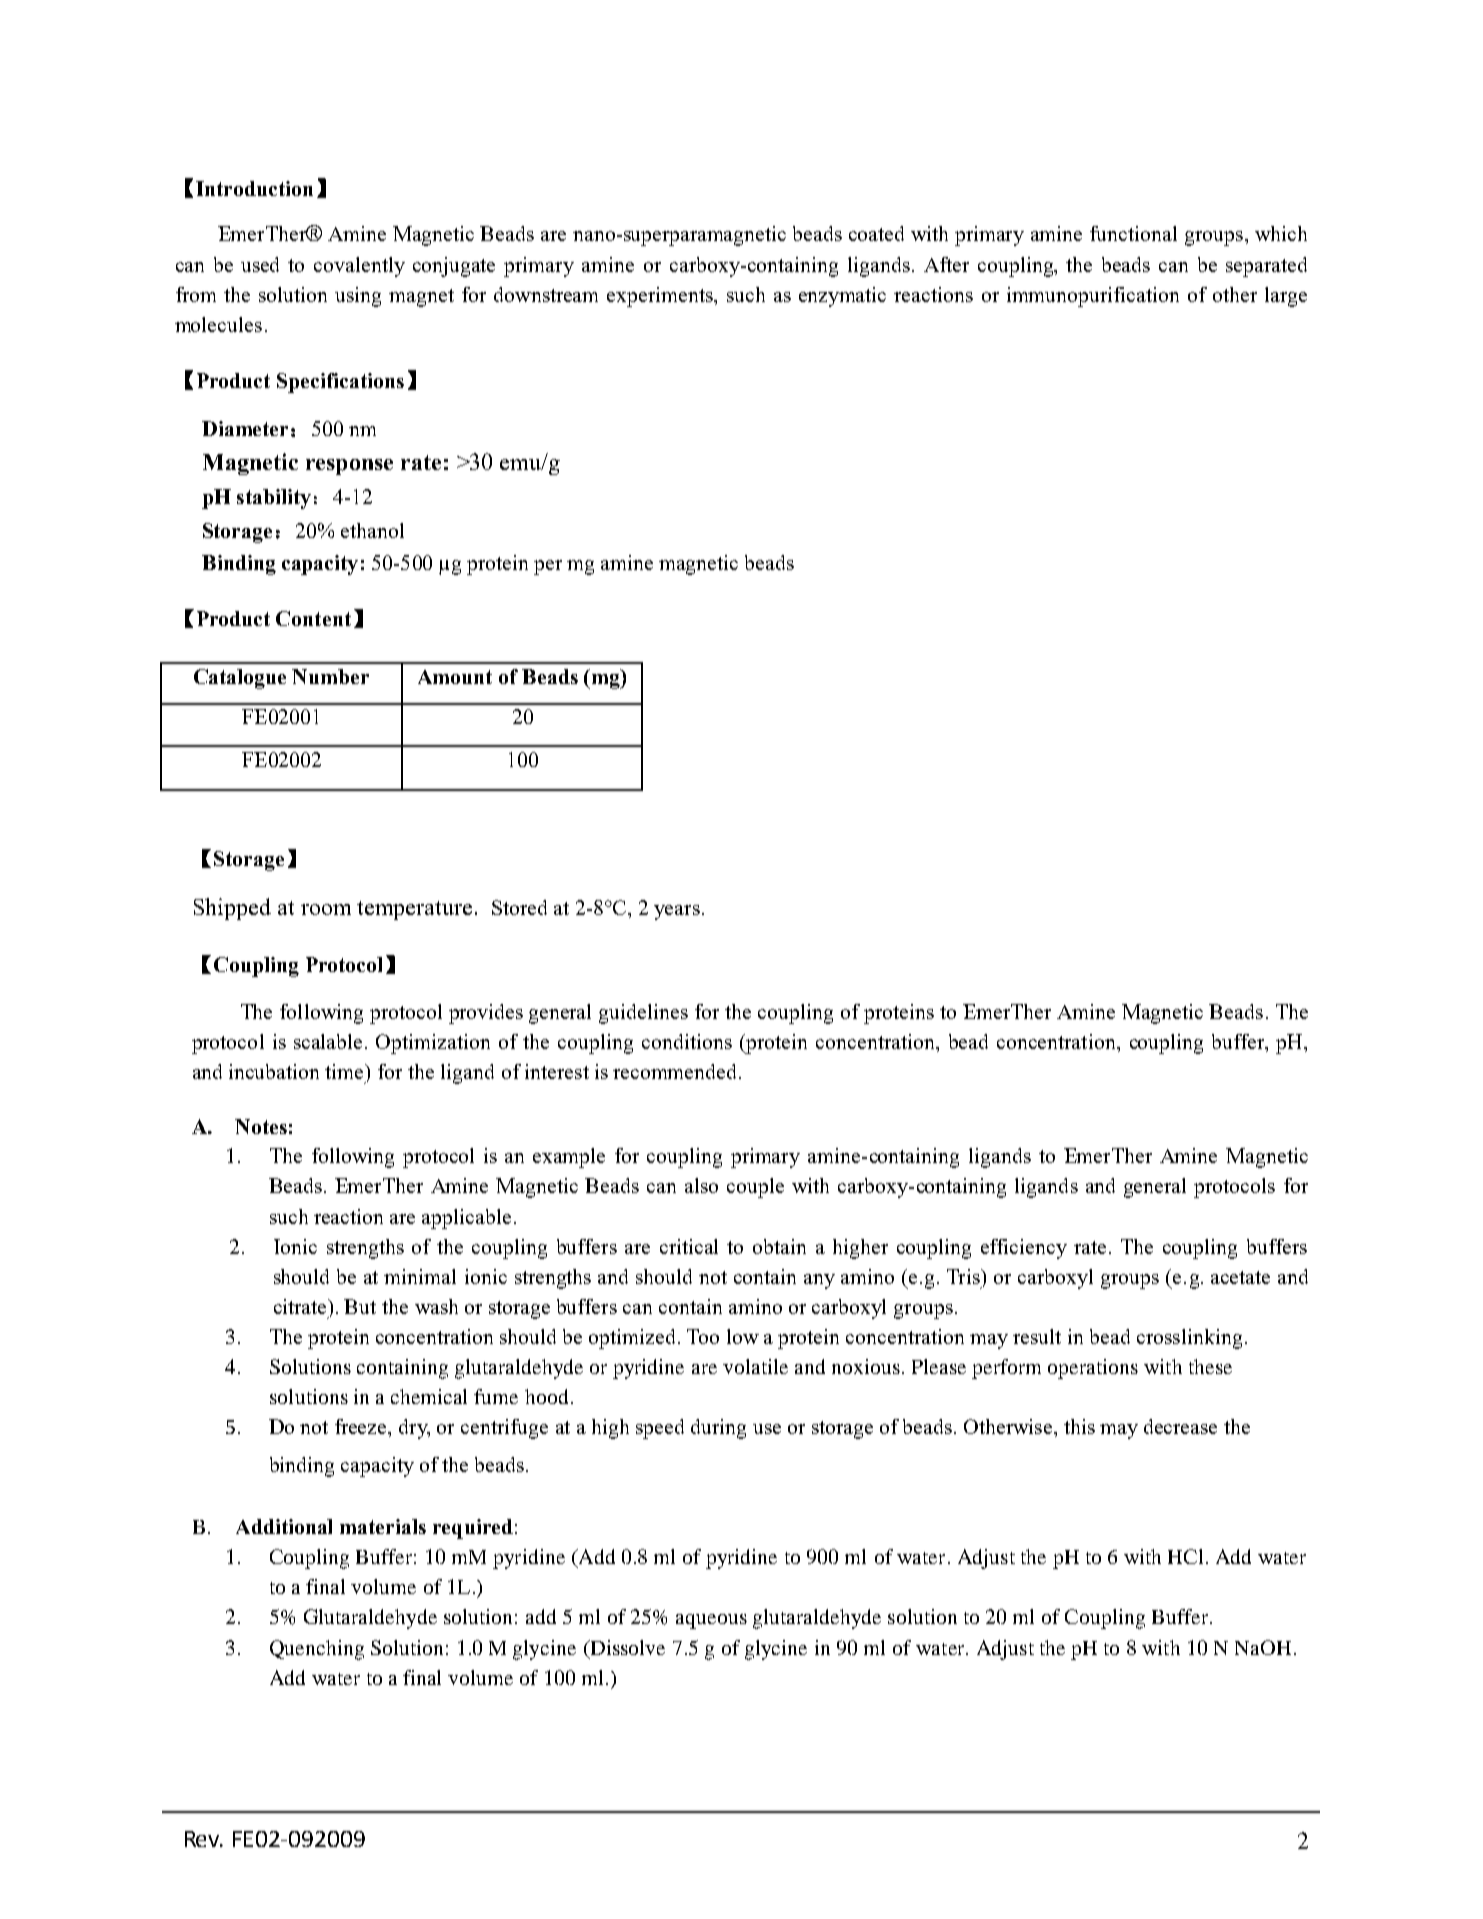  Describe the element at coordinates (661, 297) in the page. I see `experiments` at that location.
